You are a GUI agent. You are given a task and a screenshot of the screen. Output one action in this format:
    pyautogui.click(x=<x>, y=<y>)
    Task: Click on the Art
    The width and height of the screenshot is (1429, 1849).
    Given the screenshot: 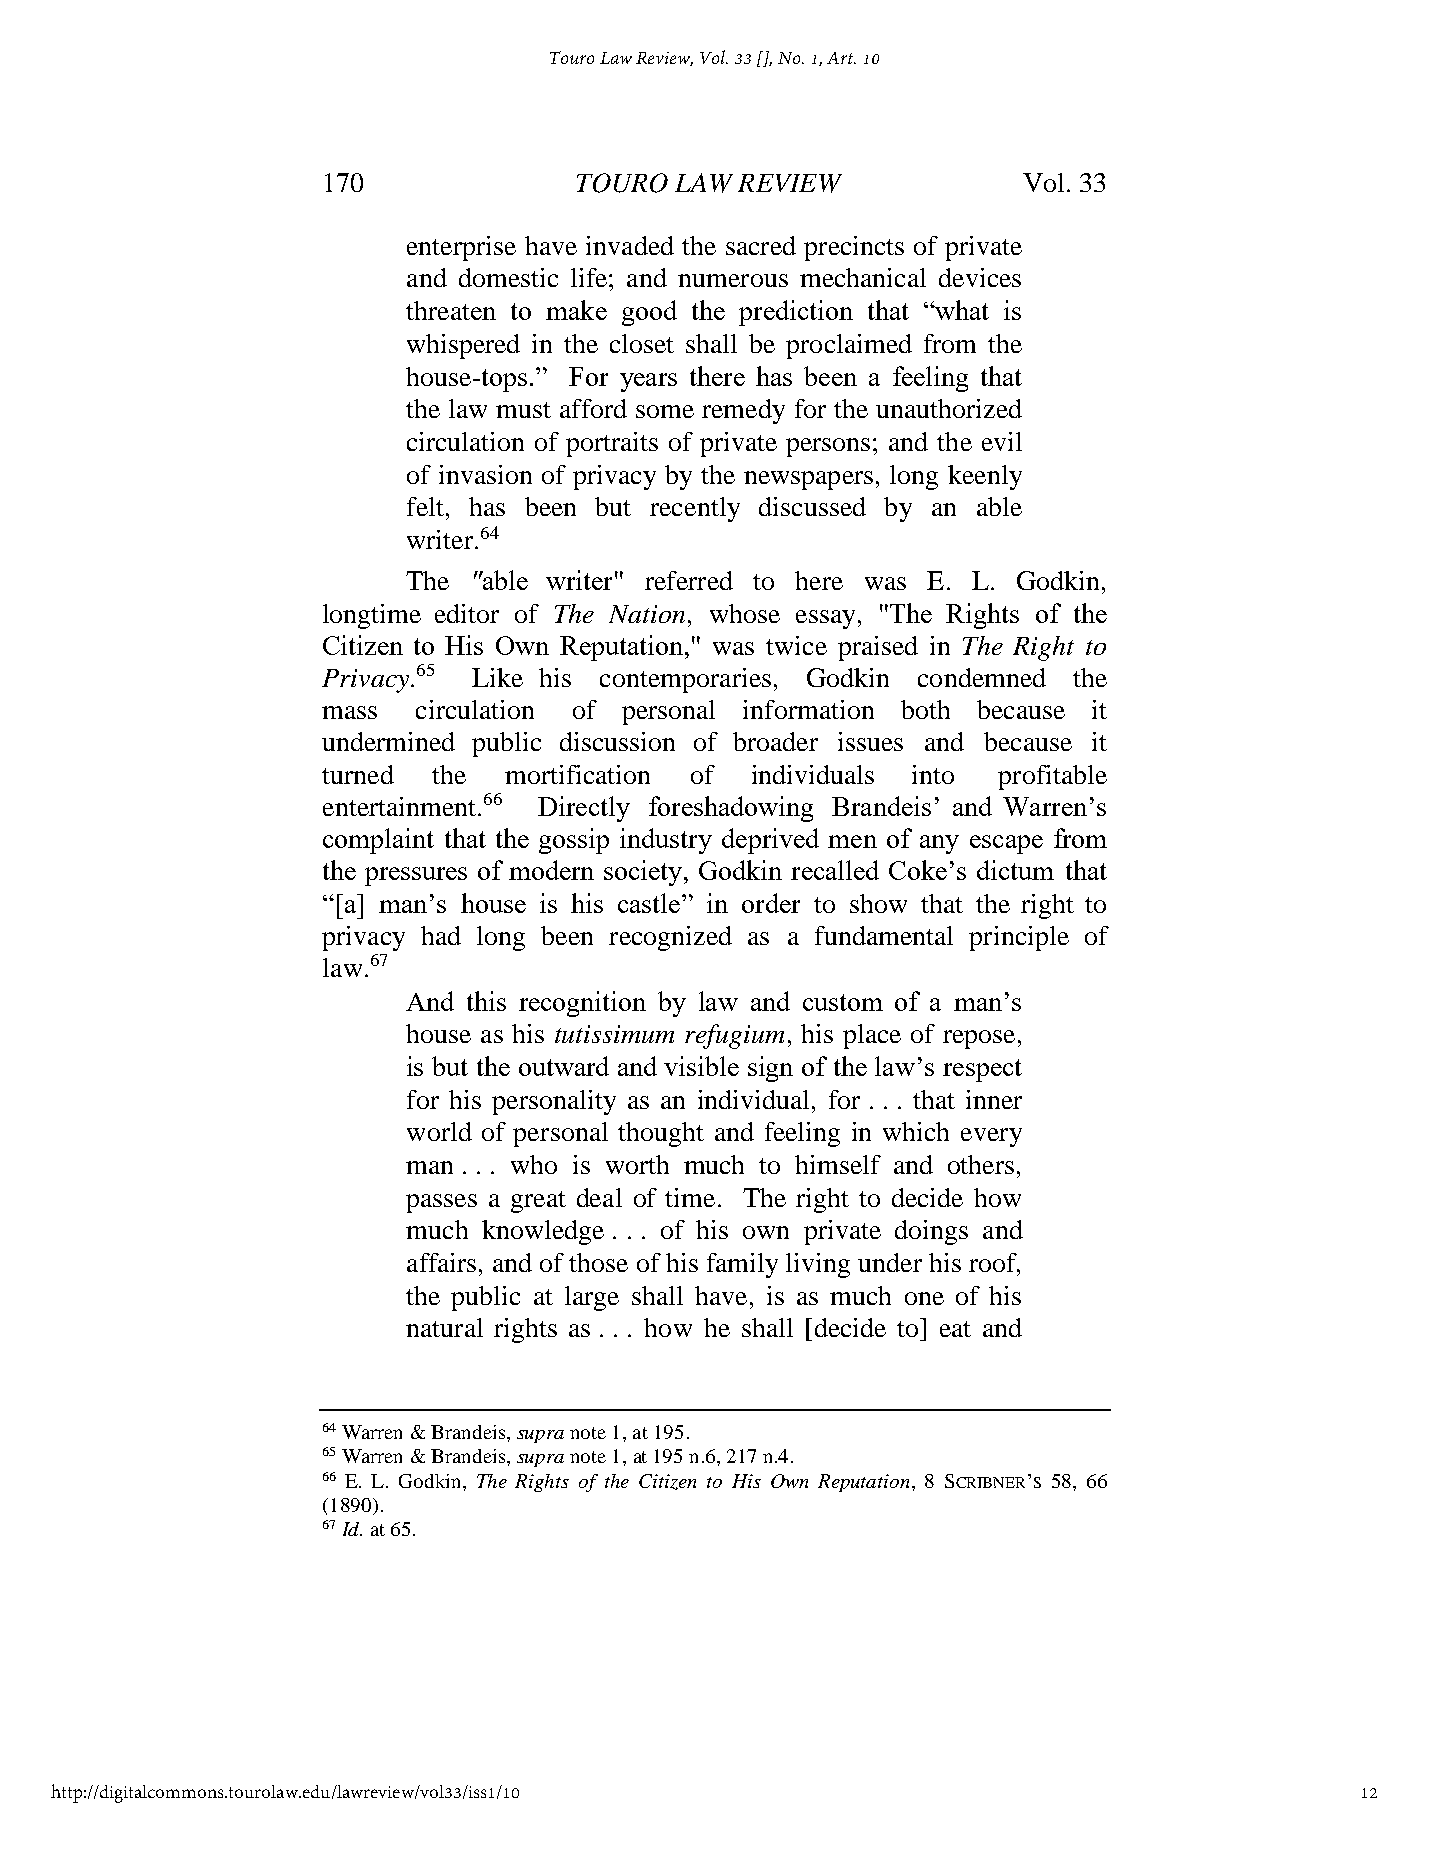 What is the action you would take?
    pyautogui.click(x=841, y=58)
